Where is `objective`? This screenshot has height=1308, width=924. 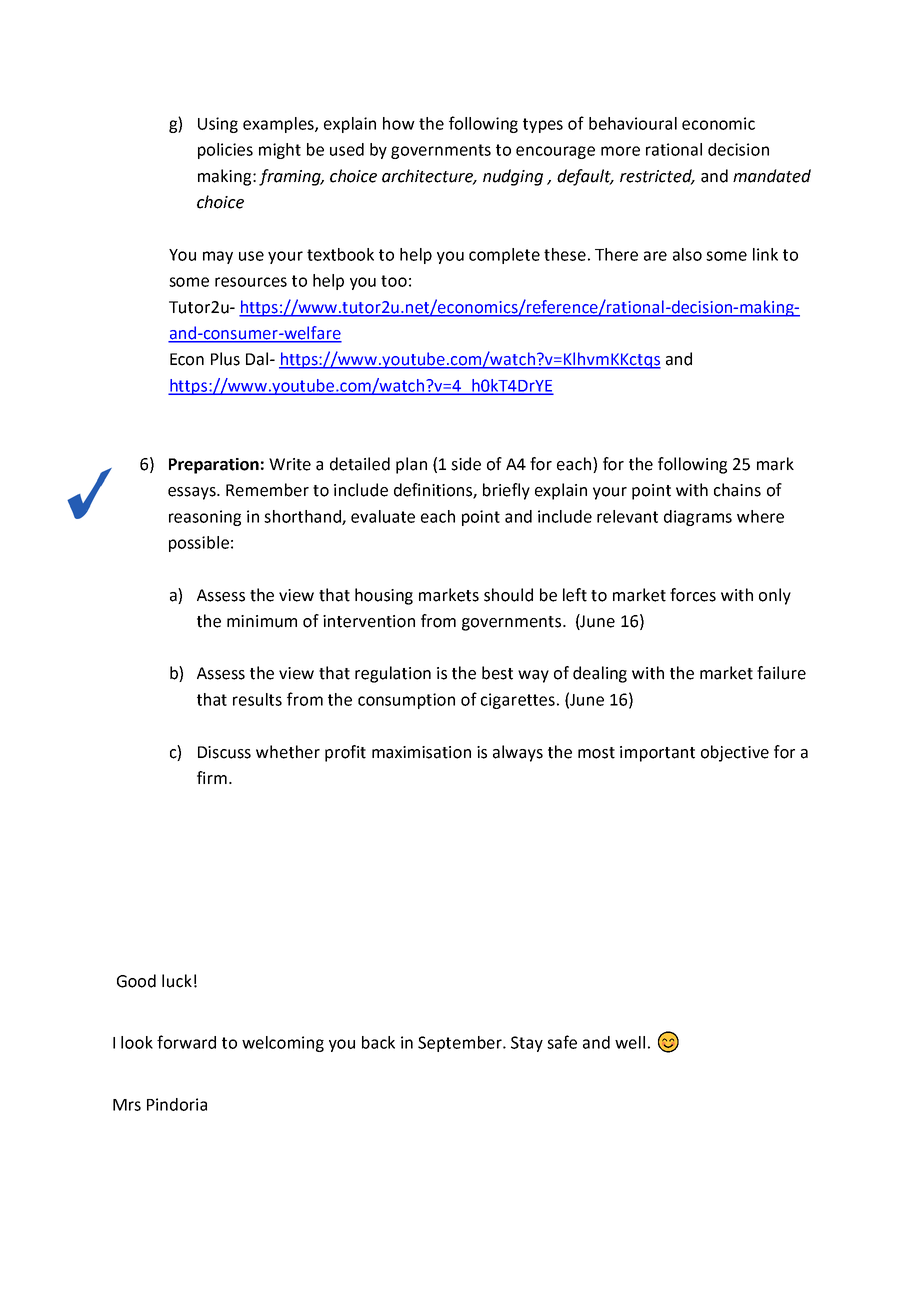 objective is located at coordinates (735, 753).
